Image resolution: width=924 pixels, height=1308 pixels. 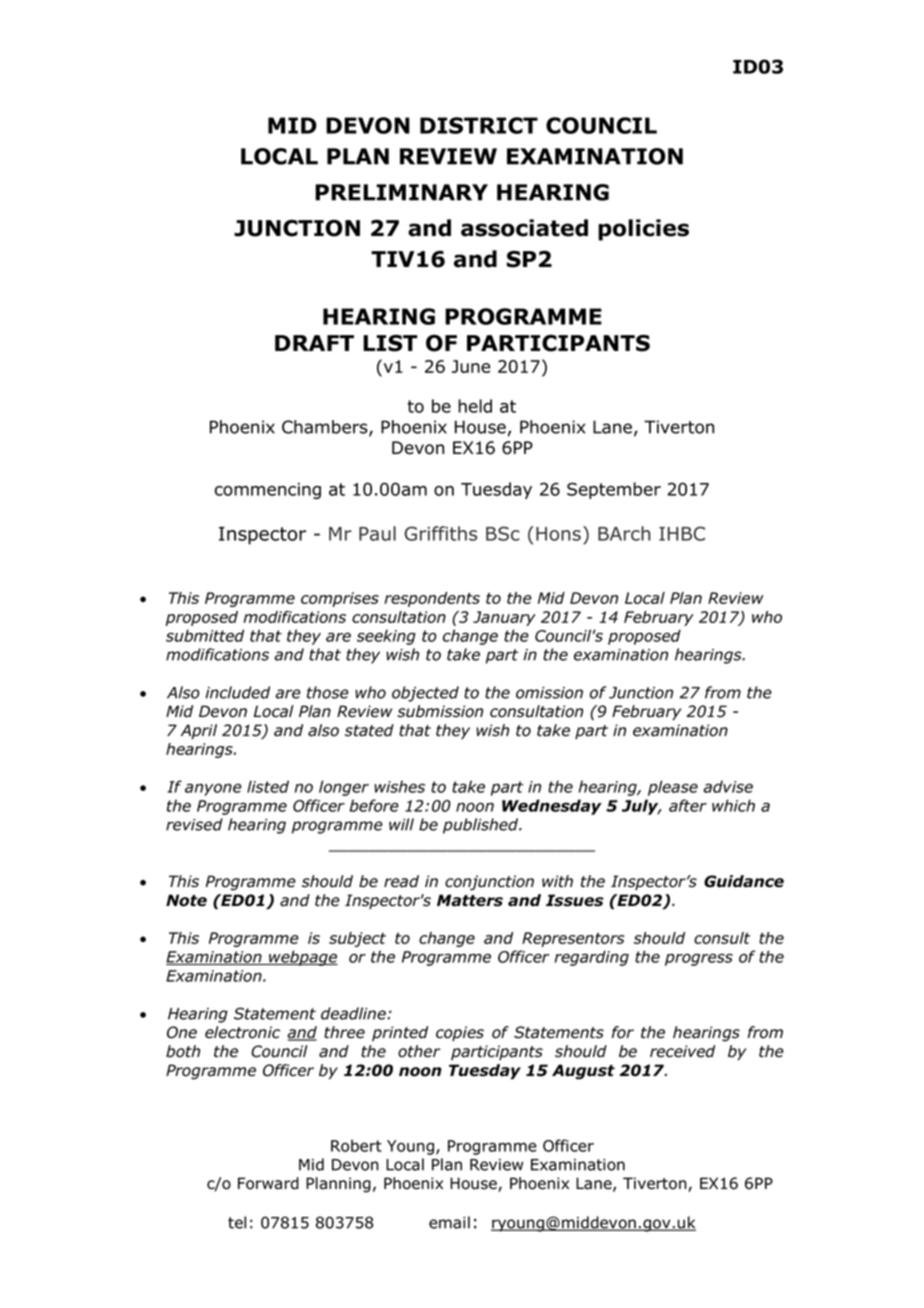 I want to click on Forward, so click(x=268, y=1183).
